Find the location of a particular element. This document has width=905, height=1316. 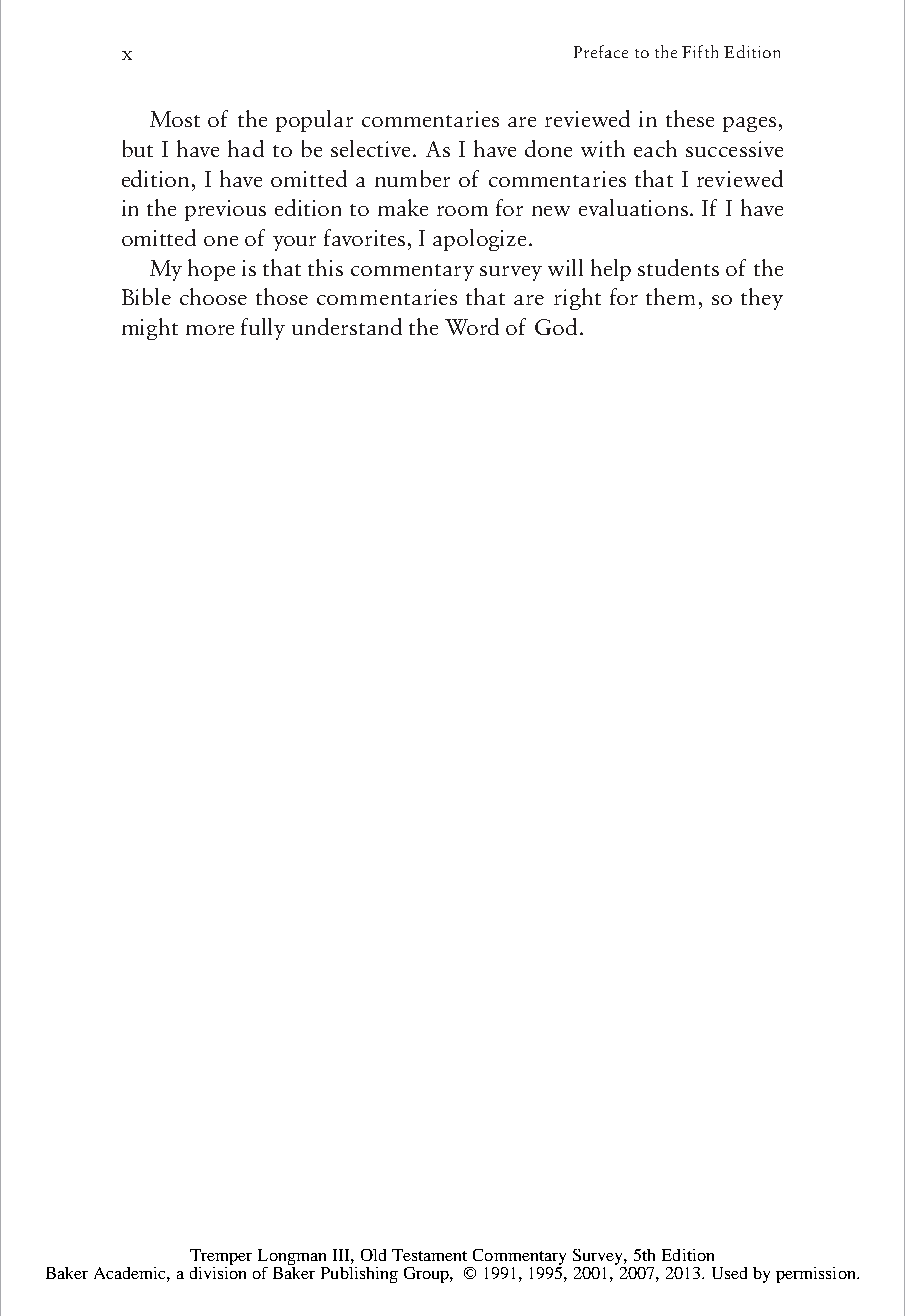

Testament is located at coordinates (429, 1255).
